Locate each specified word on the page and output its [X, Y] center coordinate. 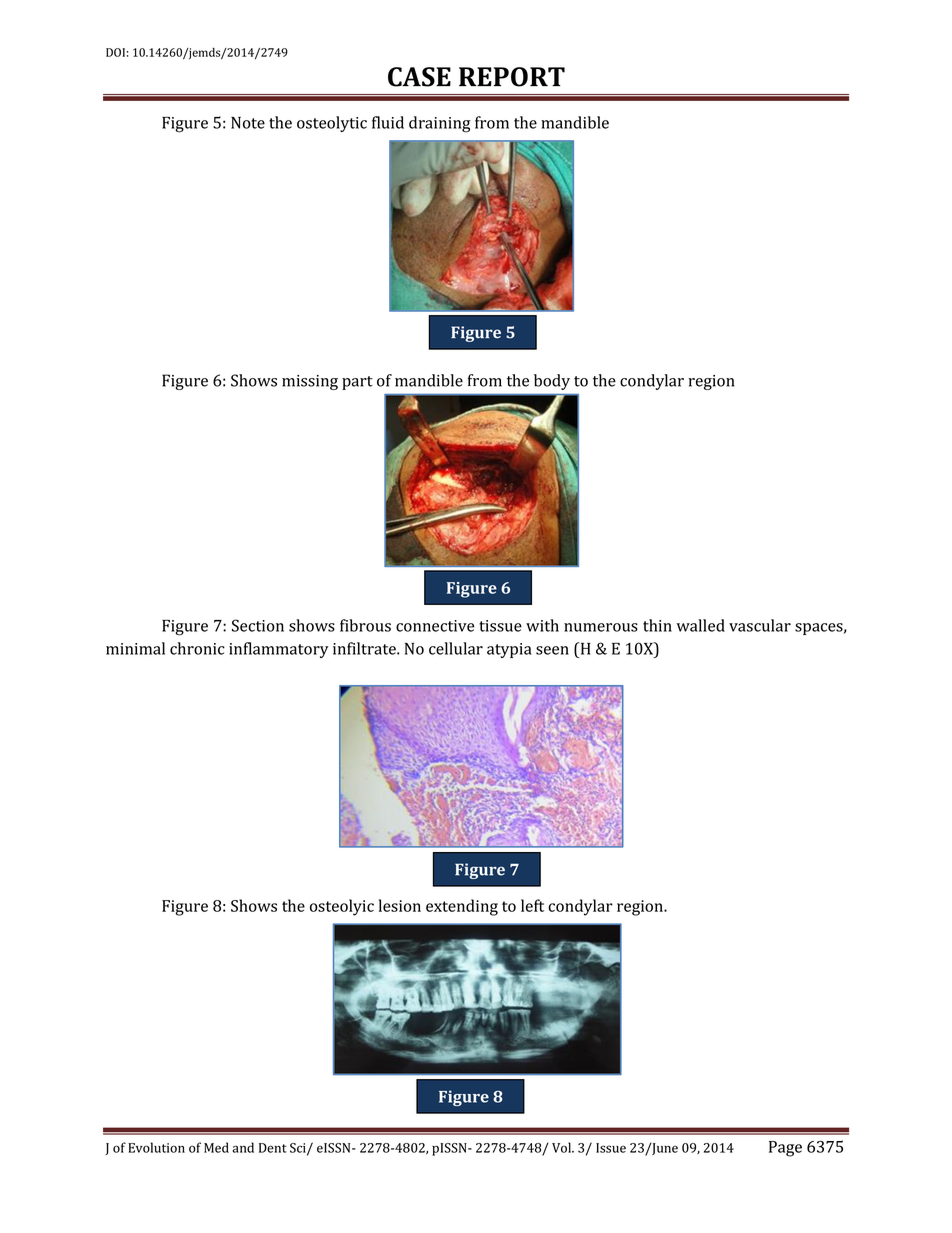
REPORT [512, 77]
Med [216, 1147]
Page [785, 1149]
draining [440, 124]
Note [248, 123]
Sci [299, 1149]
